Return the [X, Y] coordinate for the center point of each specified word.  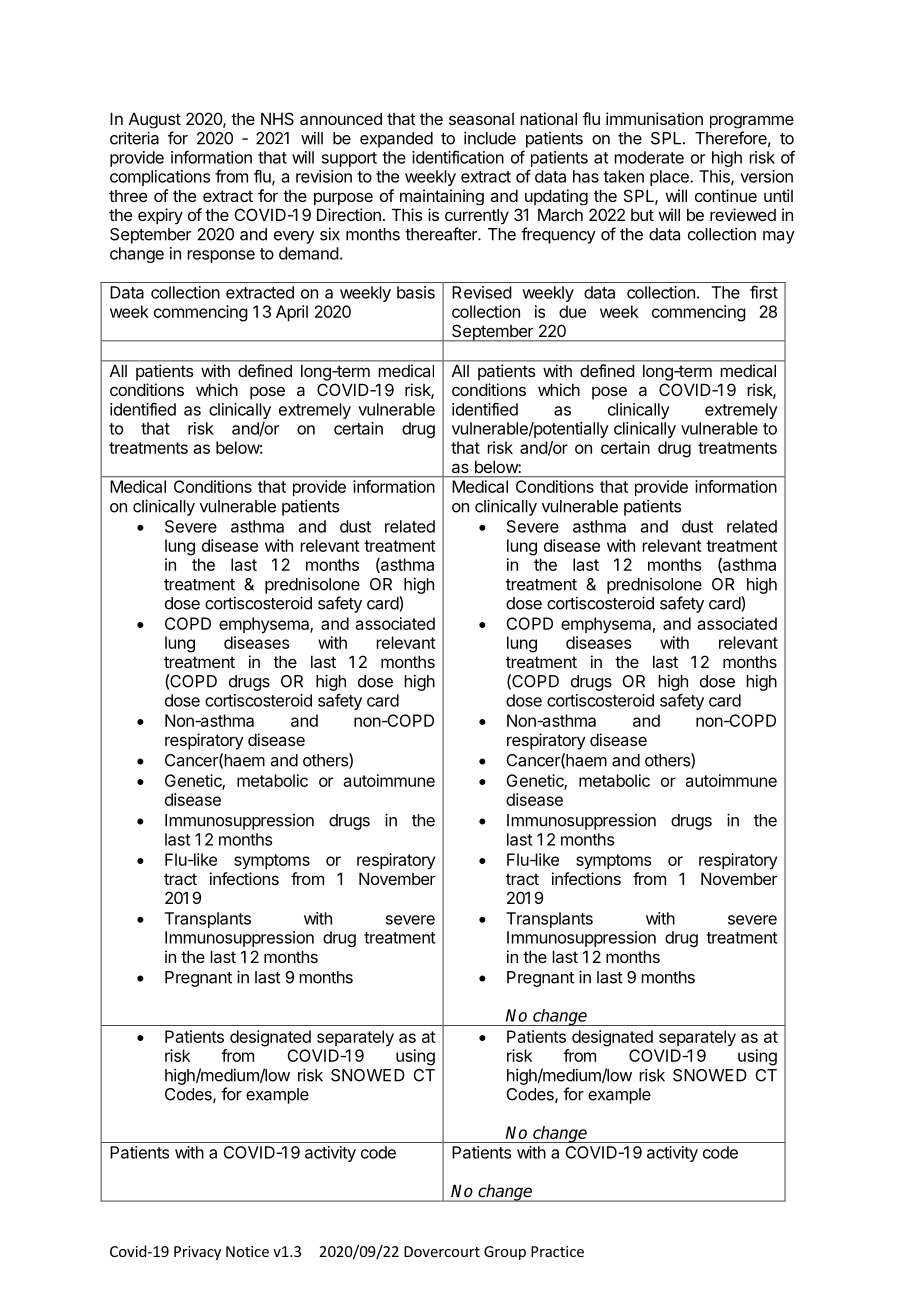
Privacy [197, 1253]
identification [458, 157]
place [670, 178]
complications [160, 178]
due [572, 311]
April [292, 313]
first [764, 292]
